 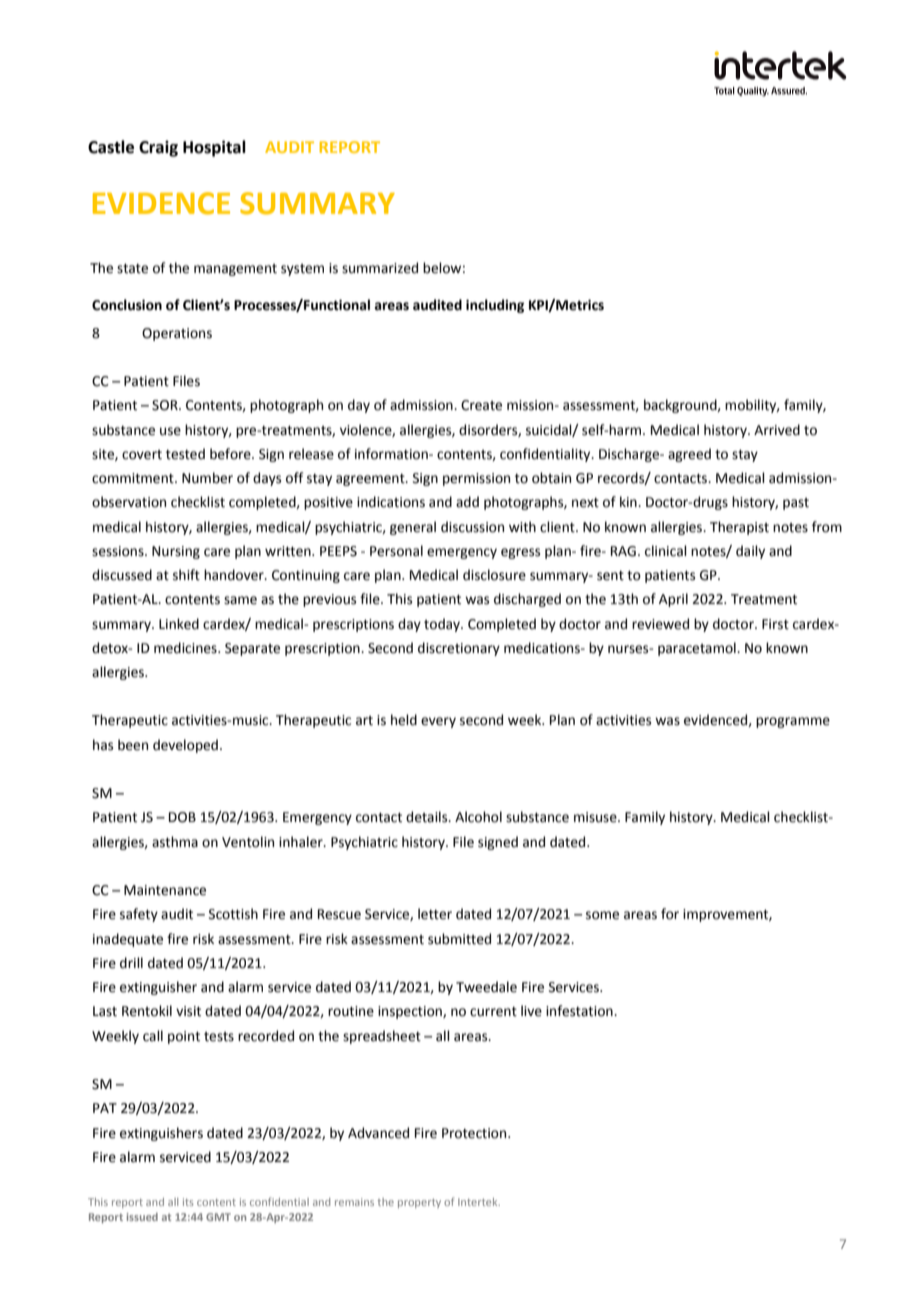 What do you see at coordinates (188, 1202) in the screenshot?
I see `its` at bounding box center [188, 1202].
